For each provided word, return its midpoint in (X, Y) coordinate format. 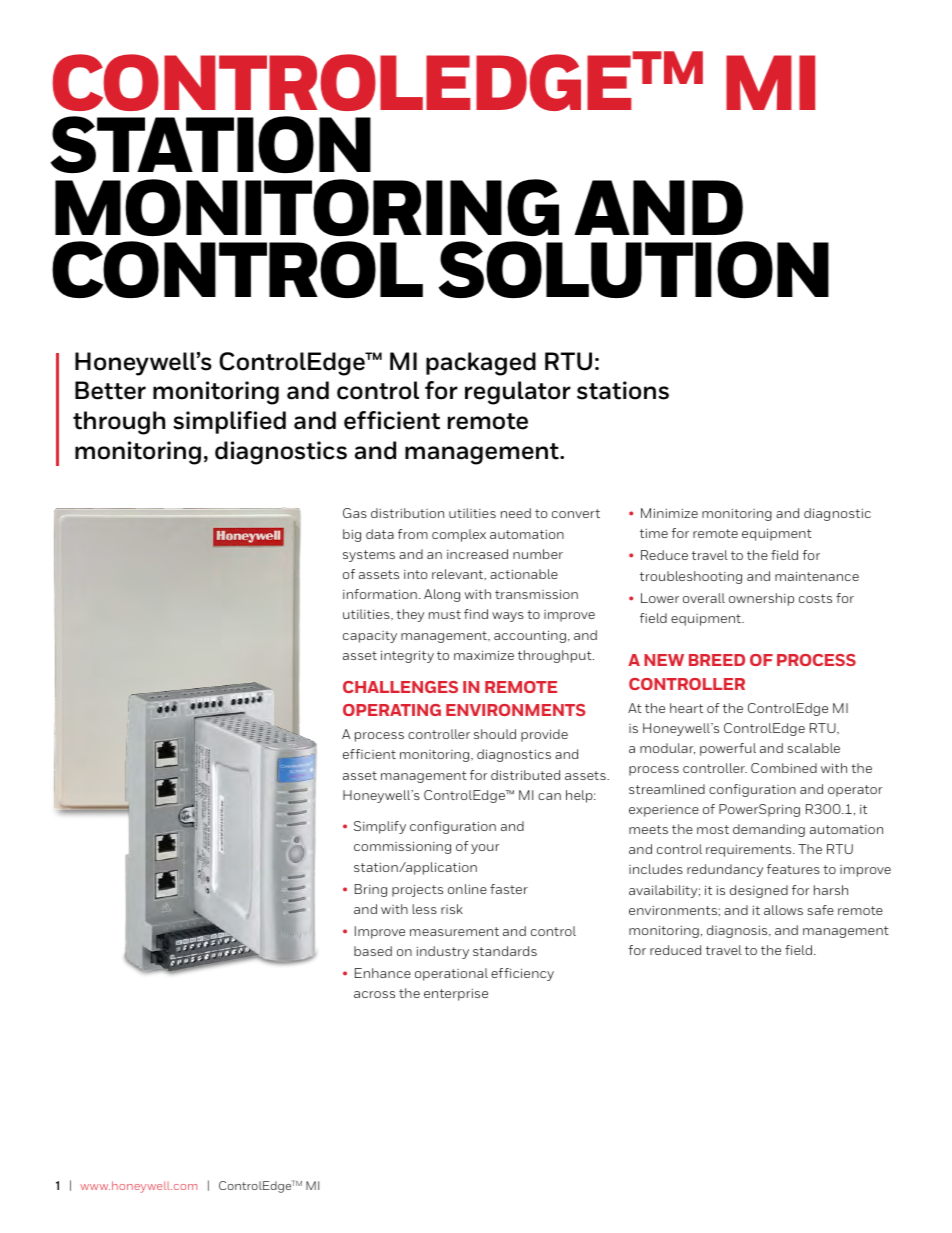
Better (110, 390)
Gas (355, 513)
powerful (728, 749)
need (516, 513)
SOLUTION (633, 269)
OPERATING (392, 710)
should (495, 734)
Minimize (669, 513)
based (373, 951)
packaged (481, 364)
